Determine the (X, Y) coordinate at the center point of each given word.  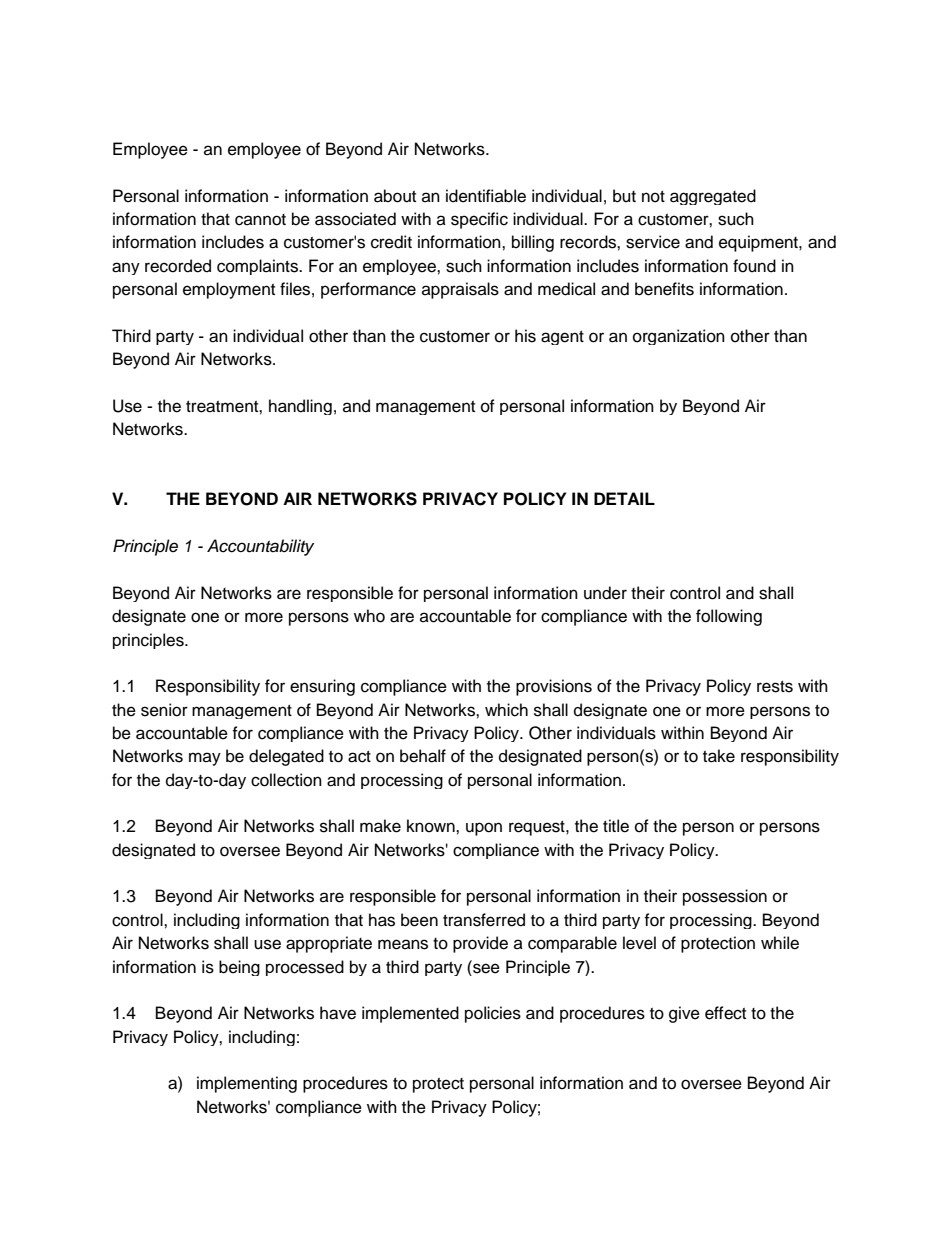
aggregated (713, 197)
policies (493, 1014)
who (369, 616)
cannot (260, 220)
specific (479, 220)
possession (725, 897)
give (684, 1014)
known (432, 826)
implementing (247, 1084)
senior (164, 710)
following (729, 617)
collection (286, 780)
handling (300, 407)
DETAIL (624, 498)
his (525, 336)
